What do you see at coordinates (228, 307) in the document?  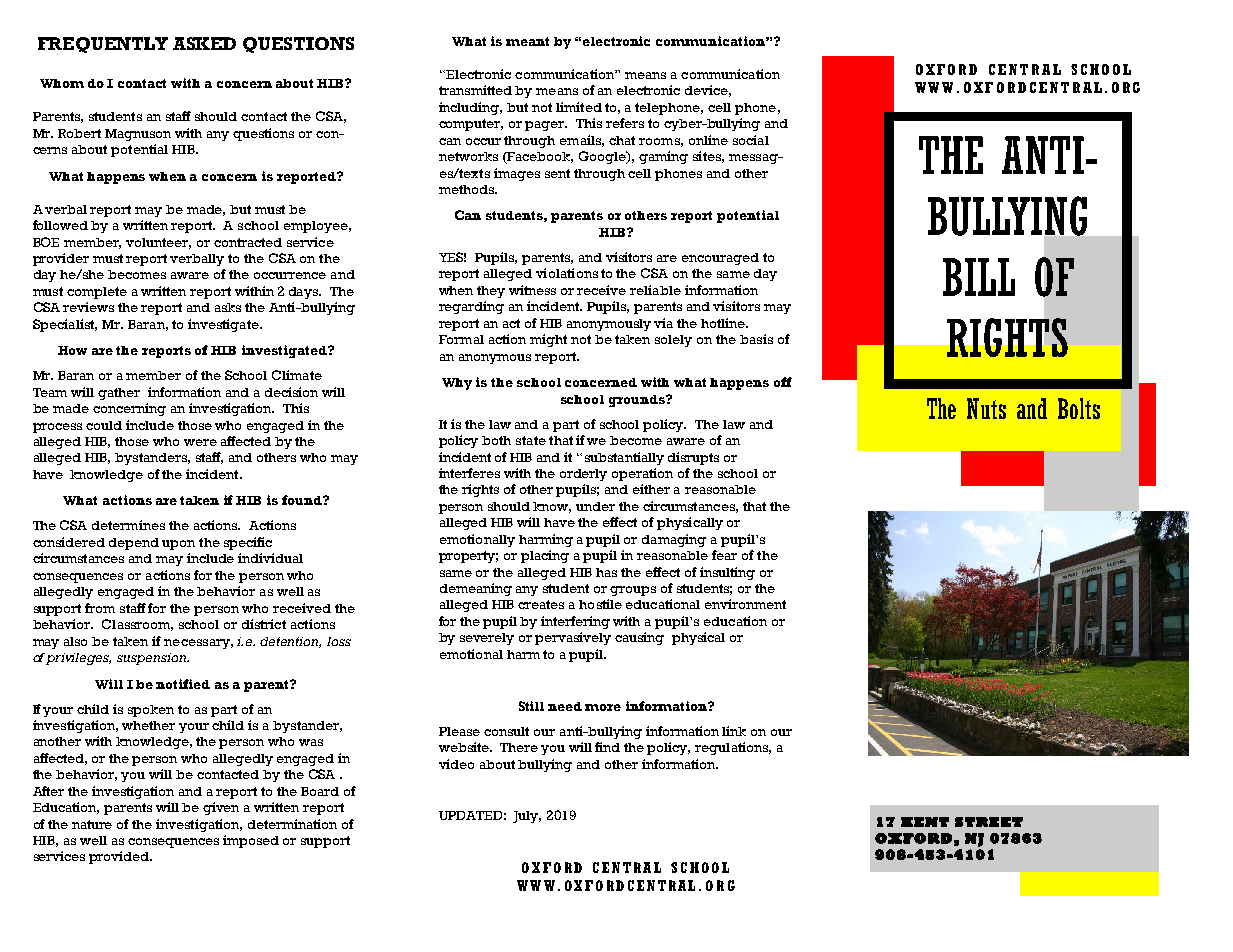 I see `asks` at bounding box center [228, 307].
